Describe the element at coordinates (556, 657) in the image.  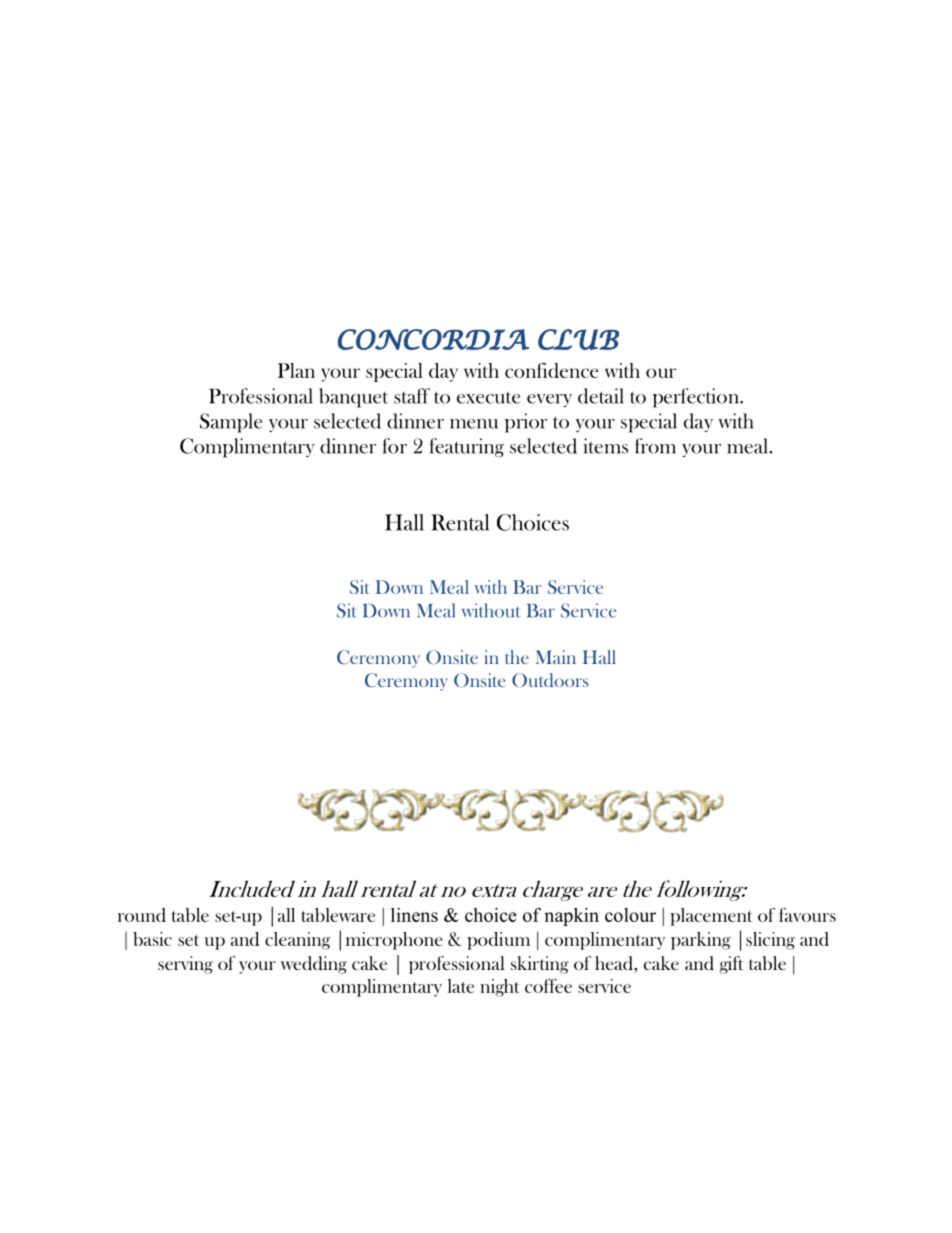
I see `Main` at that location.
